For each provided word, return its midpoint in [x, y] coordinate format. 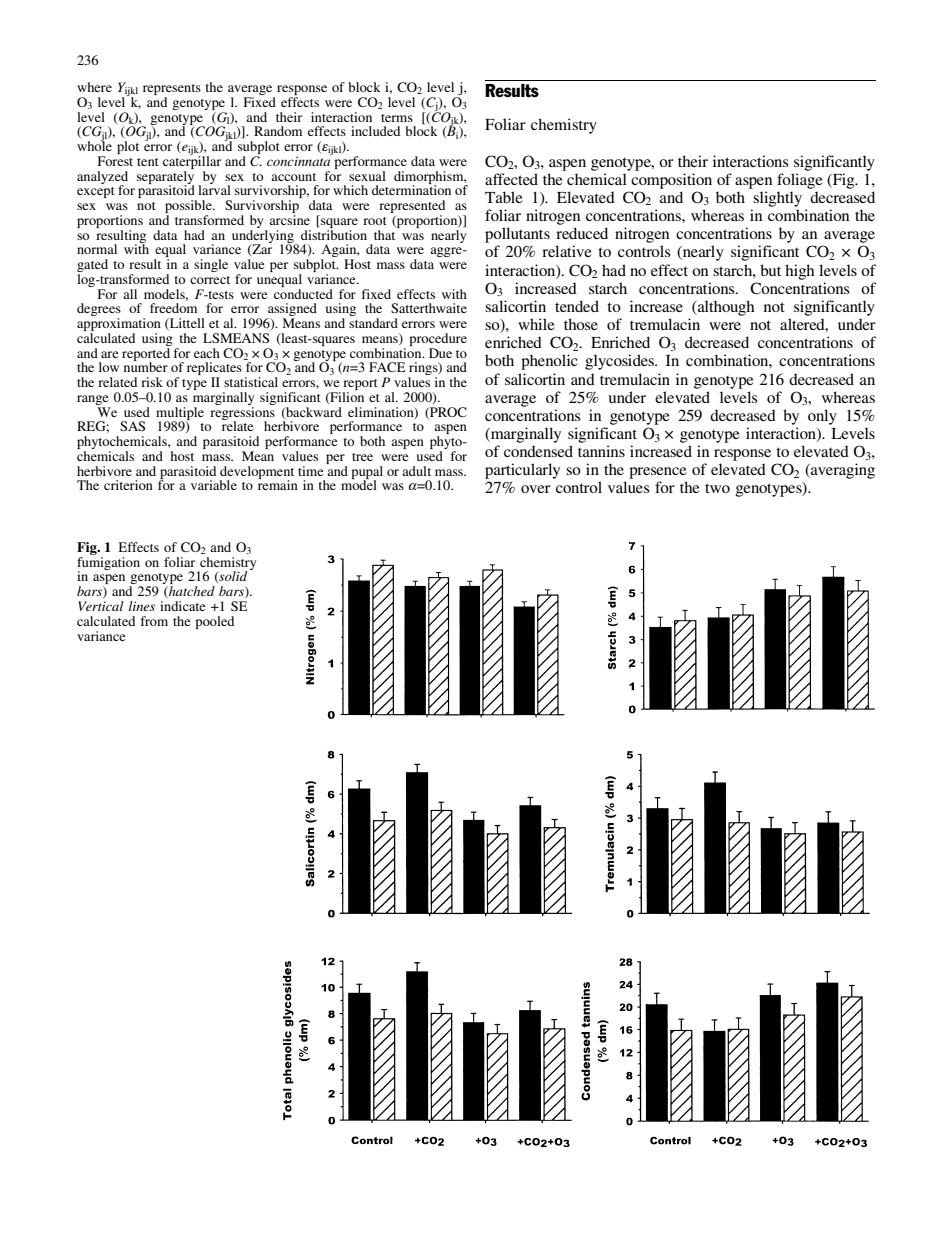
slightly [777, 199]
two [717, 488]
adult [416, 471]
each [207, 353]
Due [440, 353]
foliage [800, 181]
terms [397, 118]
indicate [182, 606]
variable [214, 485]
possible [189, 208]
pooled [214, 622]
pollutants [517, 235]
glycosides [620, 362]
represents [172, 91]
